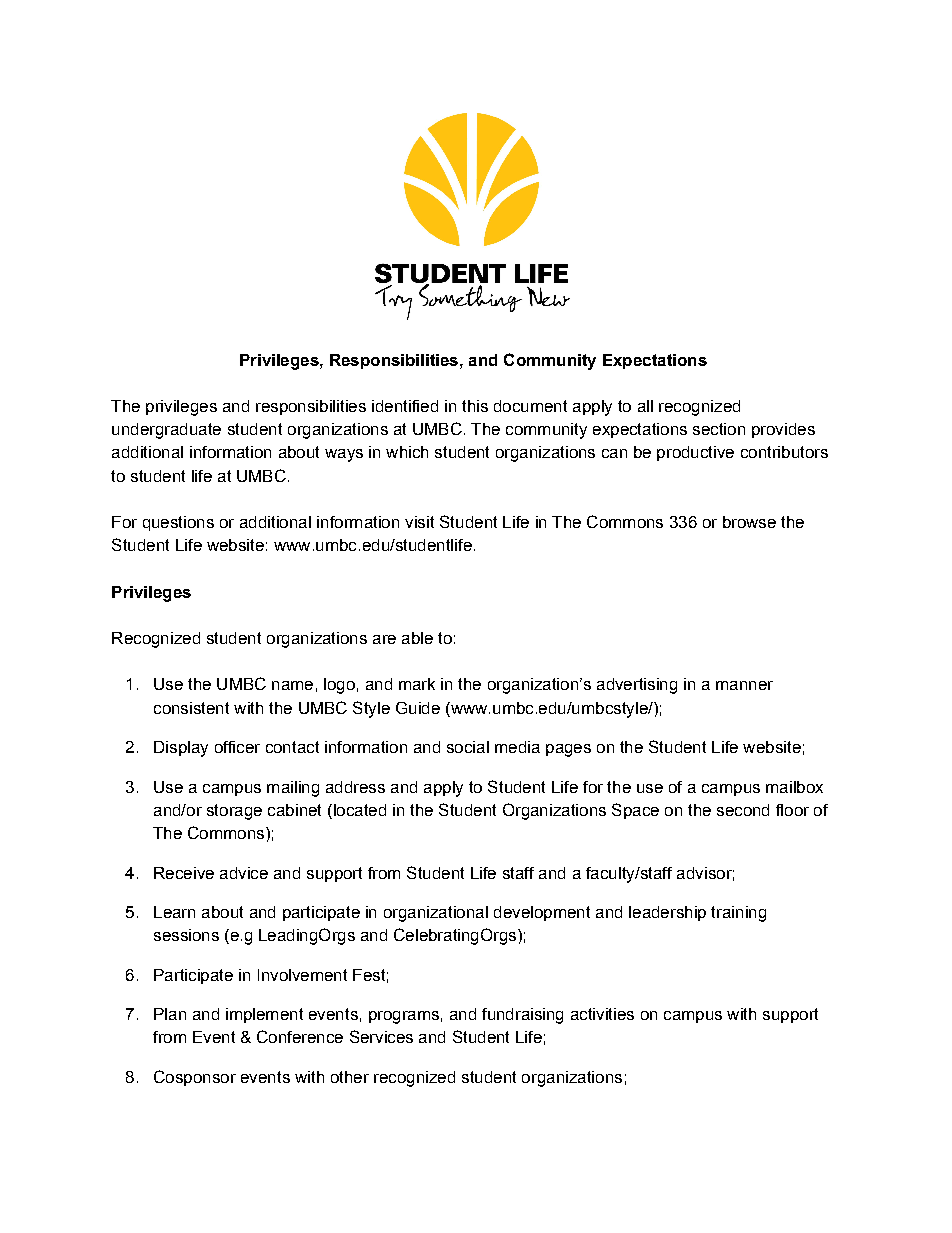 Image resolution: width=952 pixels, height=1233 pixels. I want to click on able, so click(417, 638).
